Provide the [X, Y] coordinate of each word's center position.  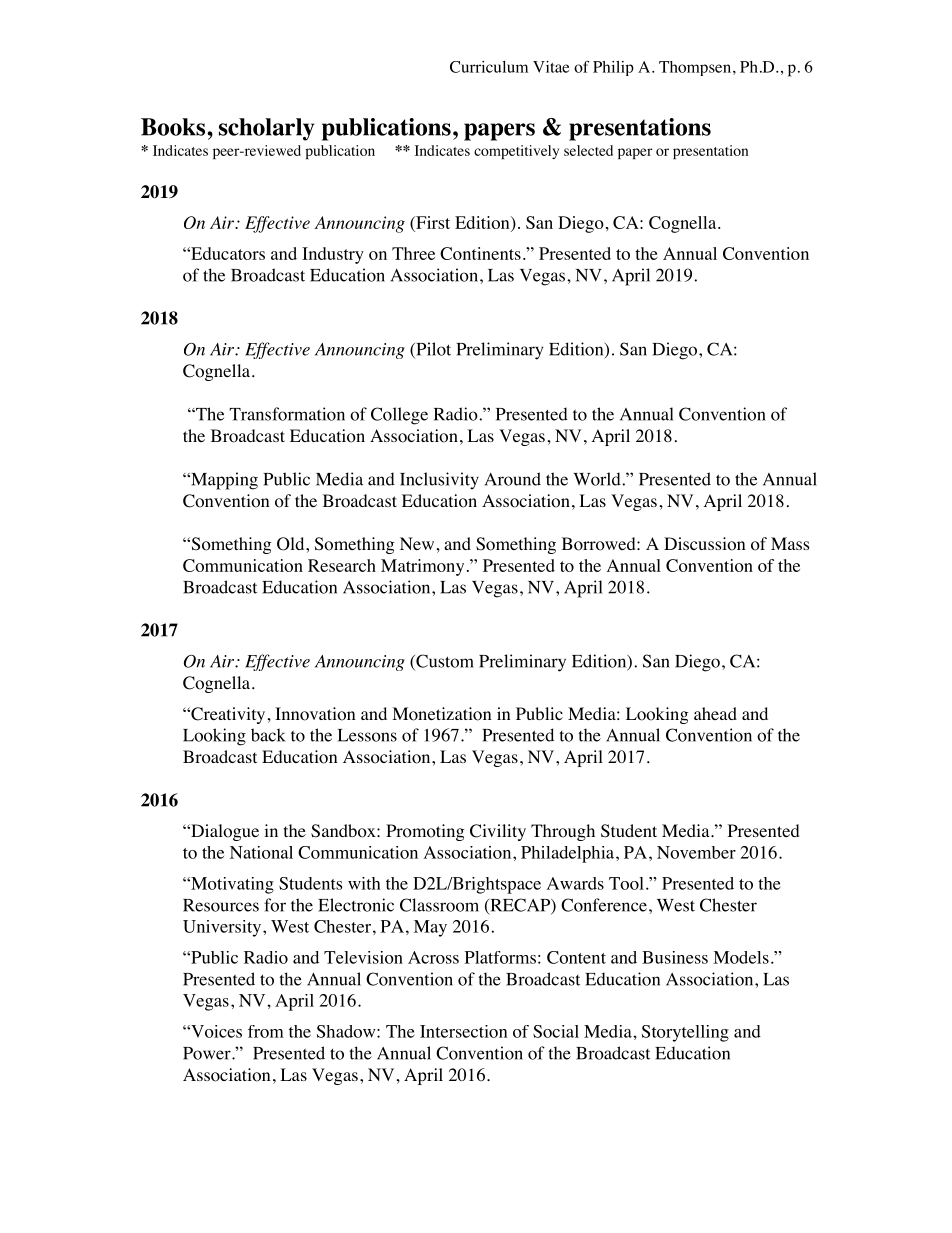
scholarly [267, 129]
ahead [715, 713]
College [399, 416]
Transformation [287, 414]
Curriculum [489, 67]
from [266, 1031]
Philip [613, 68]
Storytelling [685, 1033]
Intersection [463, 1031]
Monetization [441, 714]
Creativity [227, 715]
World [598, 479]
